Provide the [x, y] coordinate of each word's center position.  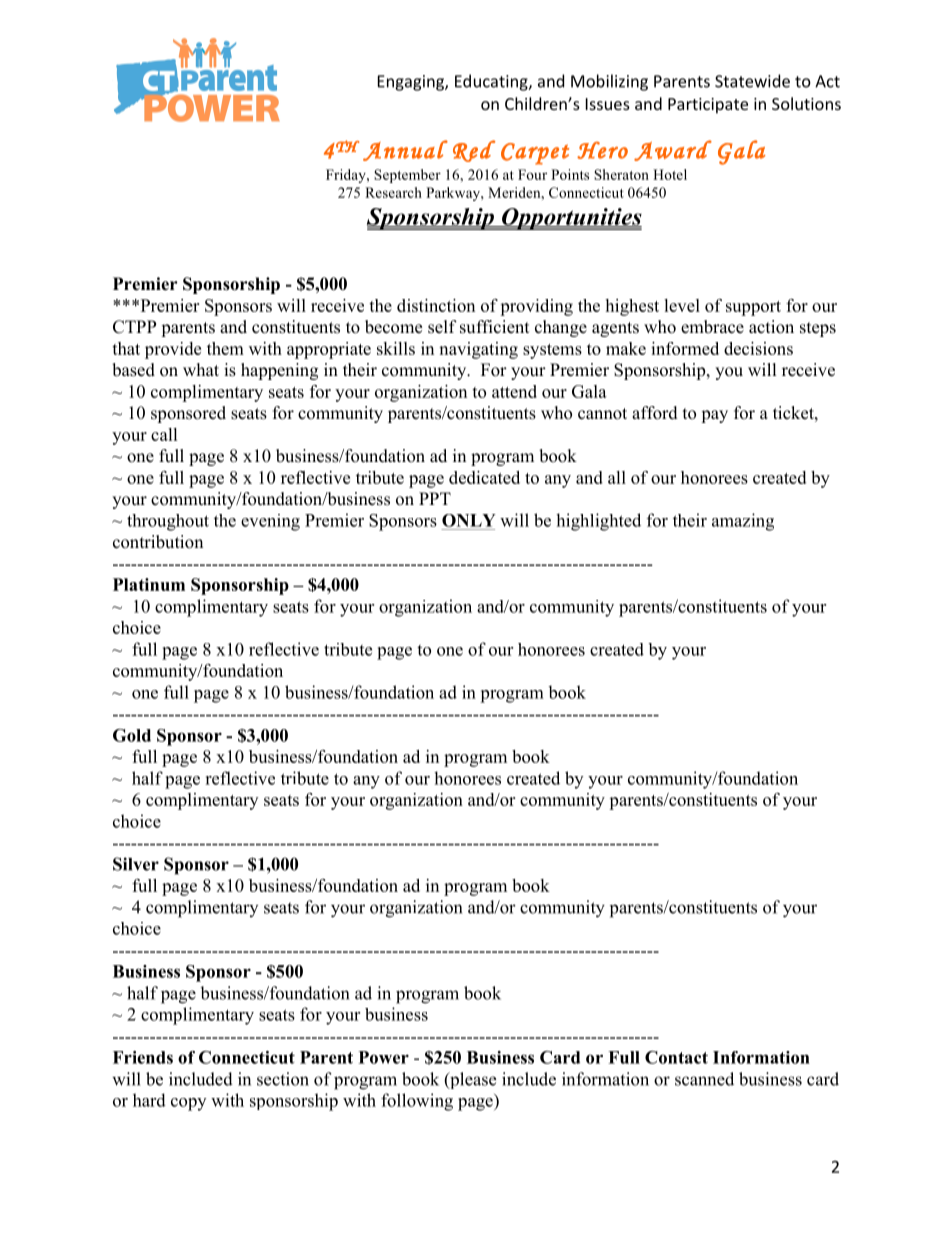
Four [532, 174]
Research [393, 192]
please [472, 1080]
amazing [743, 522]
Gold [132, 735]
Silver [136, 864]
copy [188, 1104]
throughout [168, 522]
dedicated [484, 477]
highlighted [598, 522]
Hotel [670, 174]
